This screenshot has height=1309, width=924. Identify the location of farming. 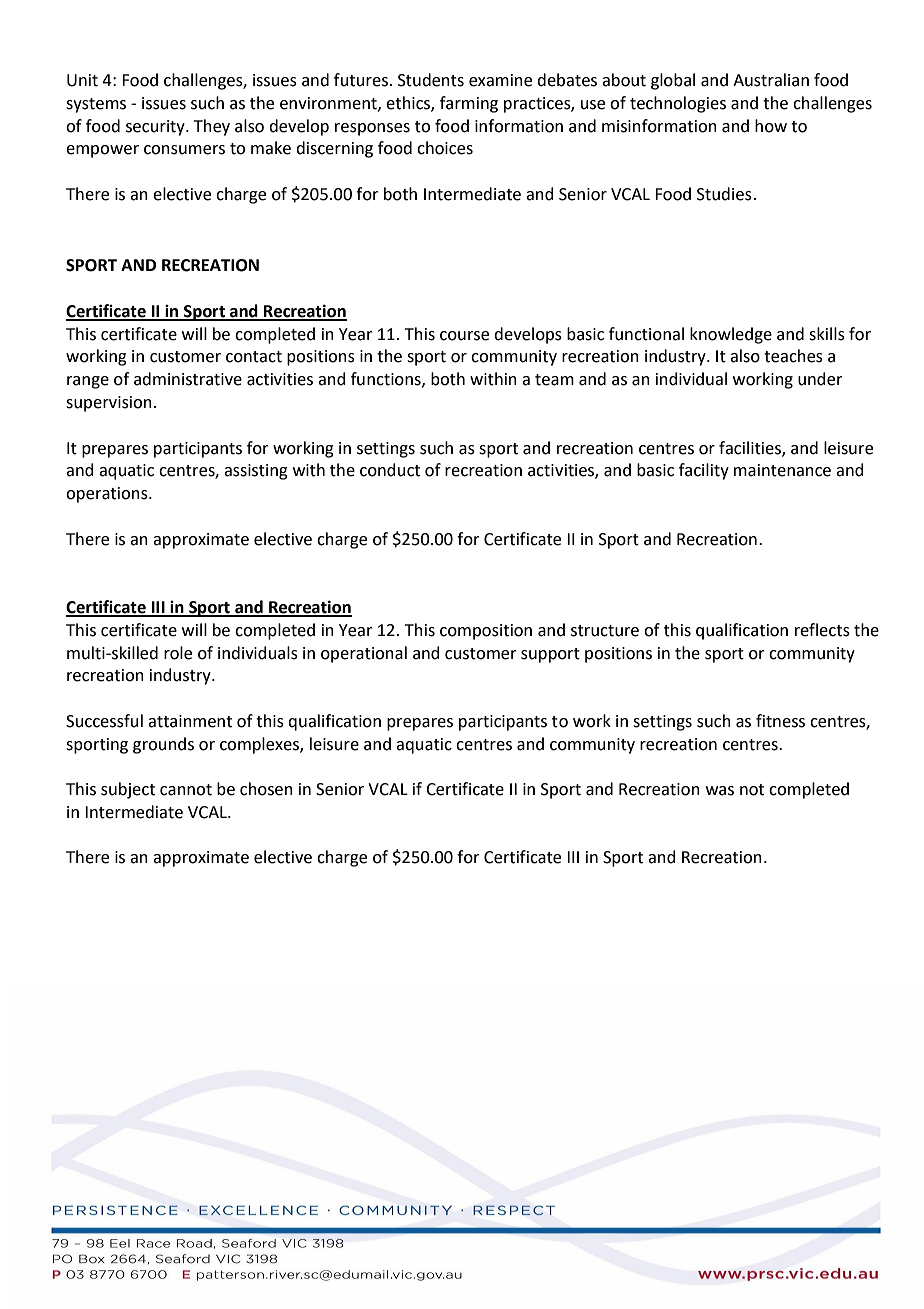
(469, 104).
